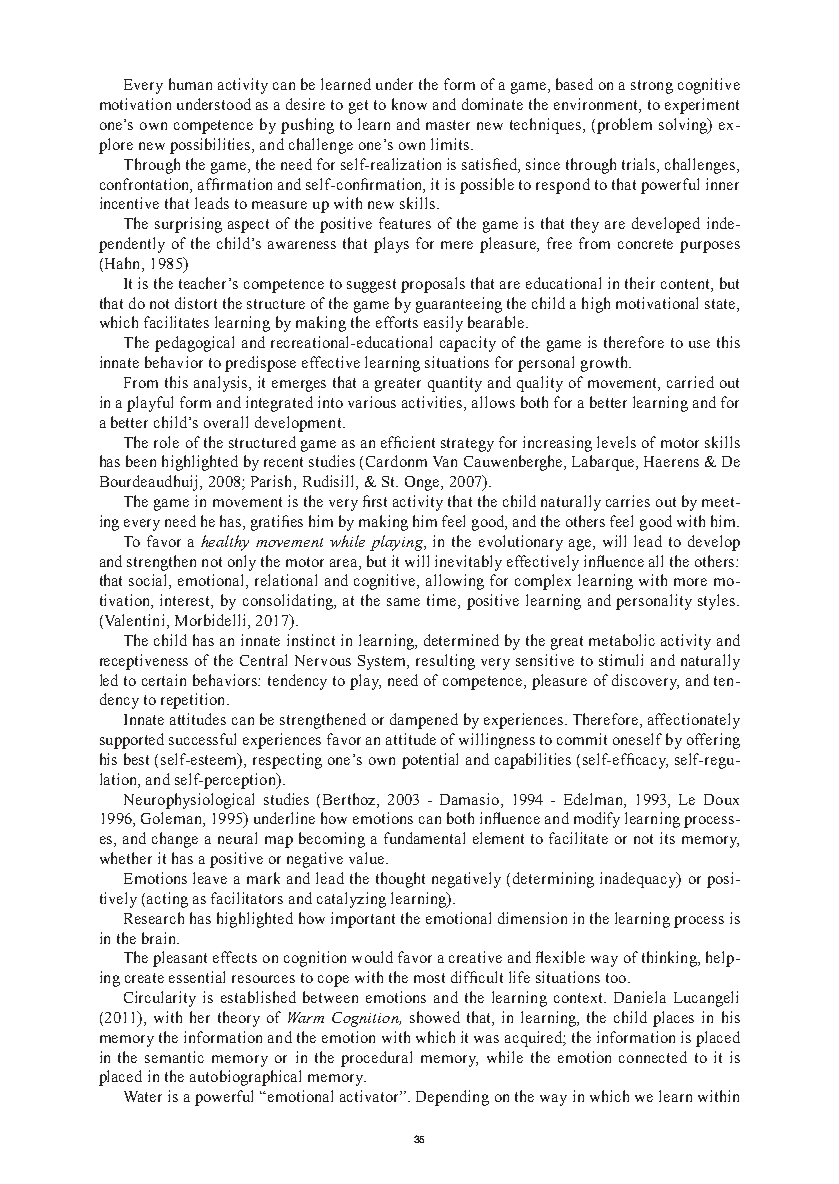 The height and width of the document is (1184, 839). What do you see at coordinates (623, 126) in the document?
I see `problem` at bounding box center [623, 126].
